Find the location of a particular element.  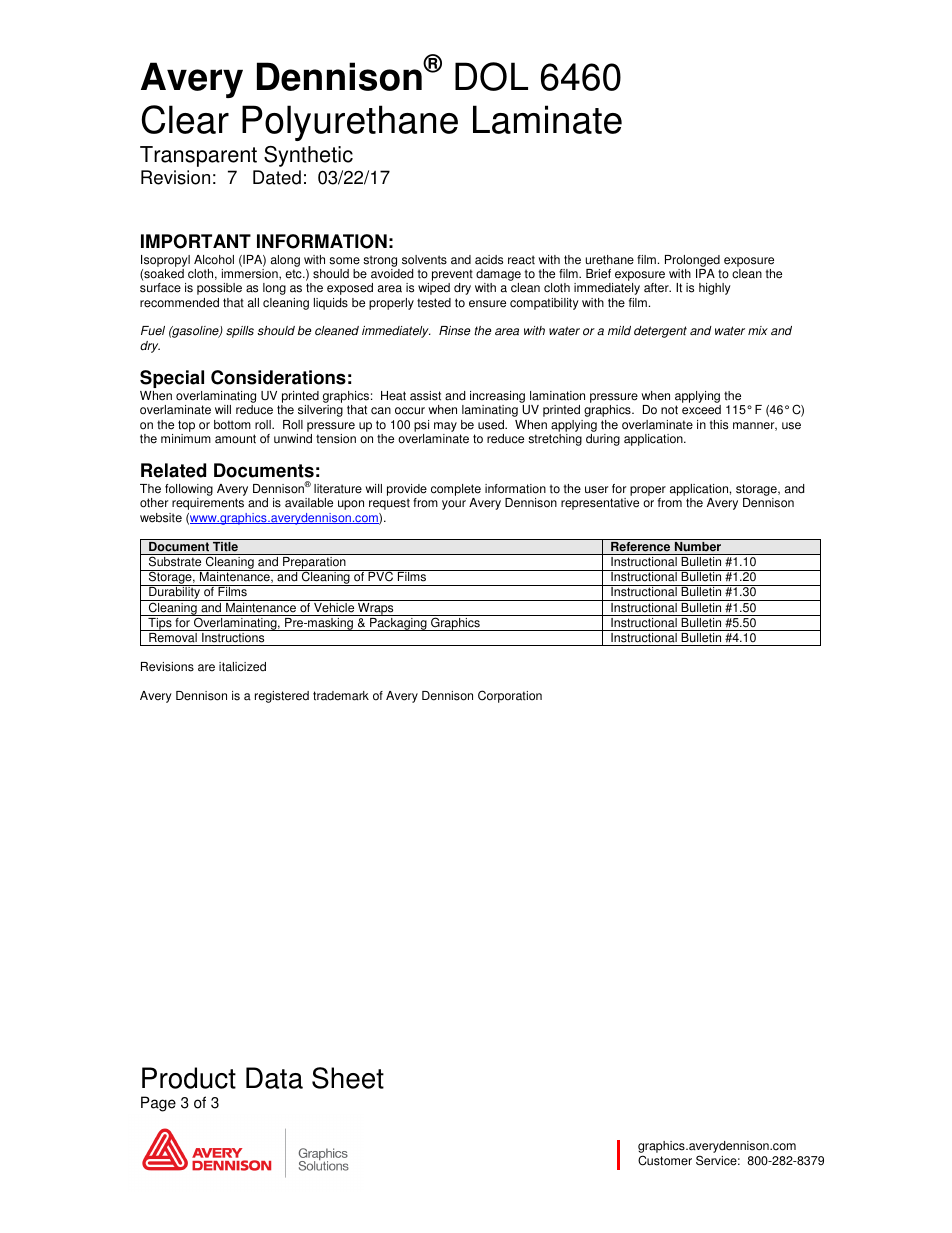

italicized is located at coordinates (242, 667).
